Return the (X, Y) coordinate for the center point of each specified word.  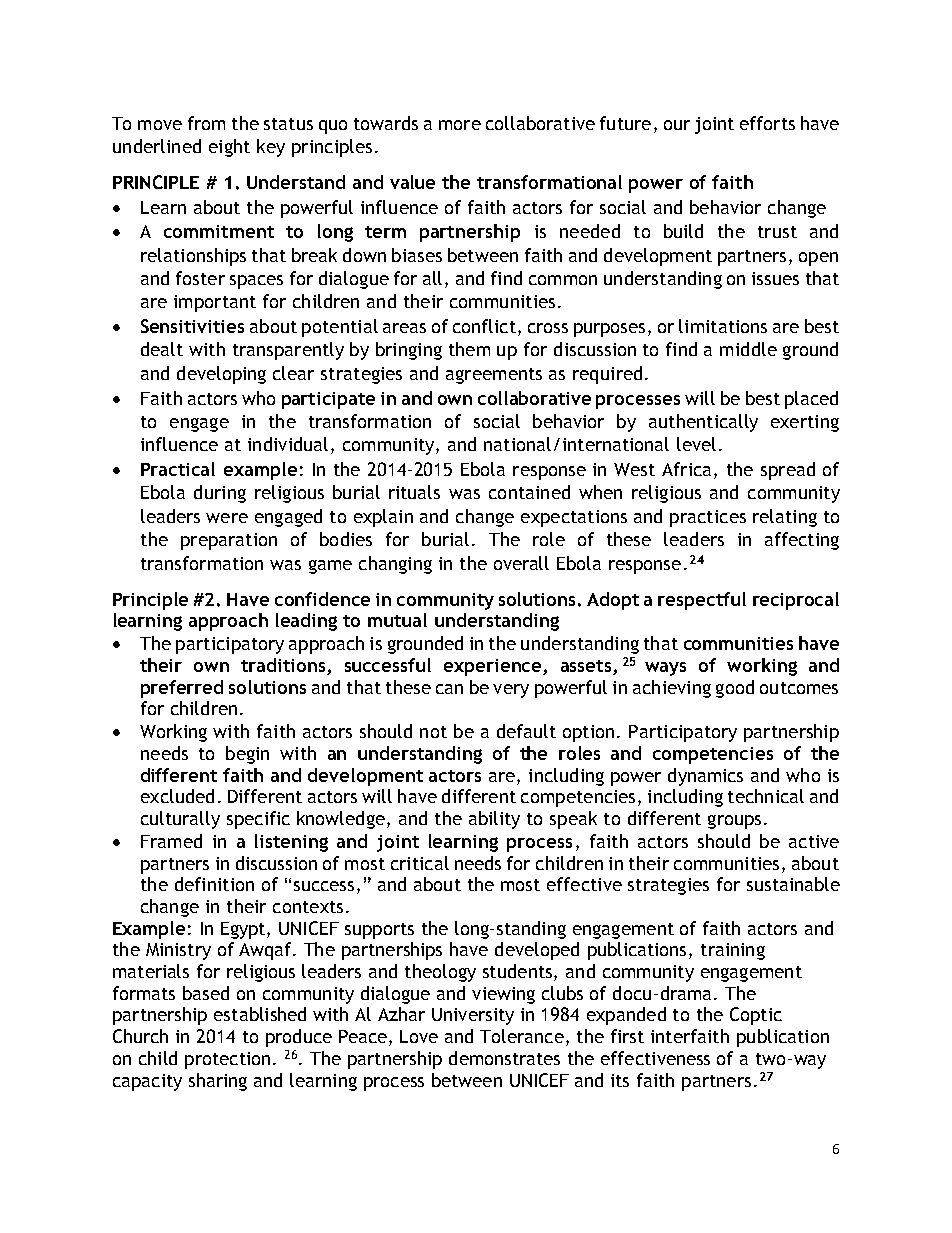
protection (227, 1060)
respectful (702, 601)
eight (229, 148)
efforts (767, 123)
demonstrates (504, 1058)
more (460, 125)
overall (521, 563)
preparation (229, 541)
